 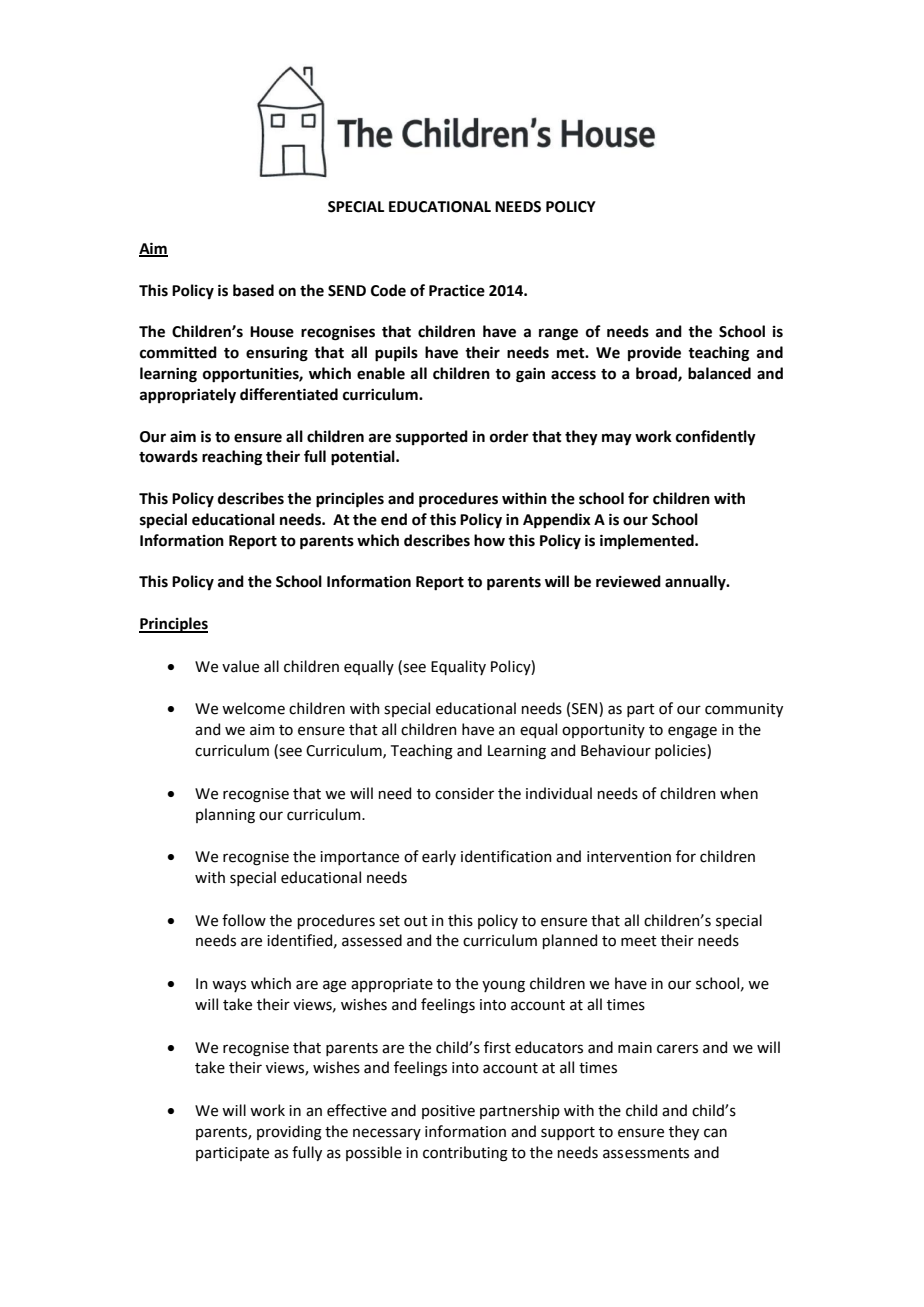 I want to click on confidently, so click(x=716, y=438).
